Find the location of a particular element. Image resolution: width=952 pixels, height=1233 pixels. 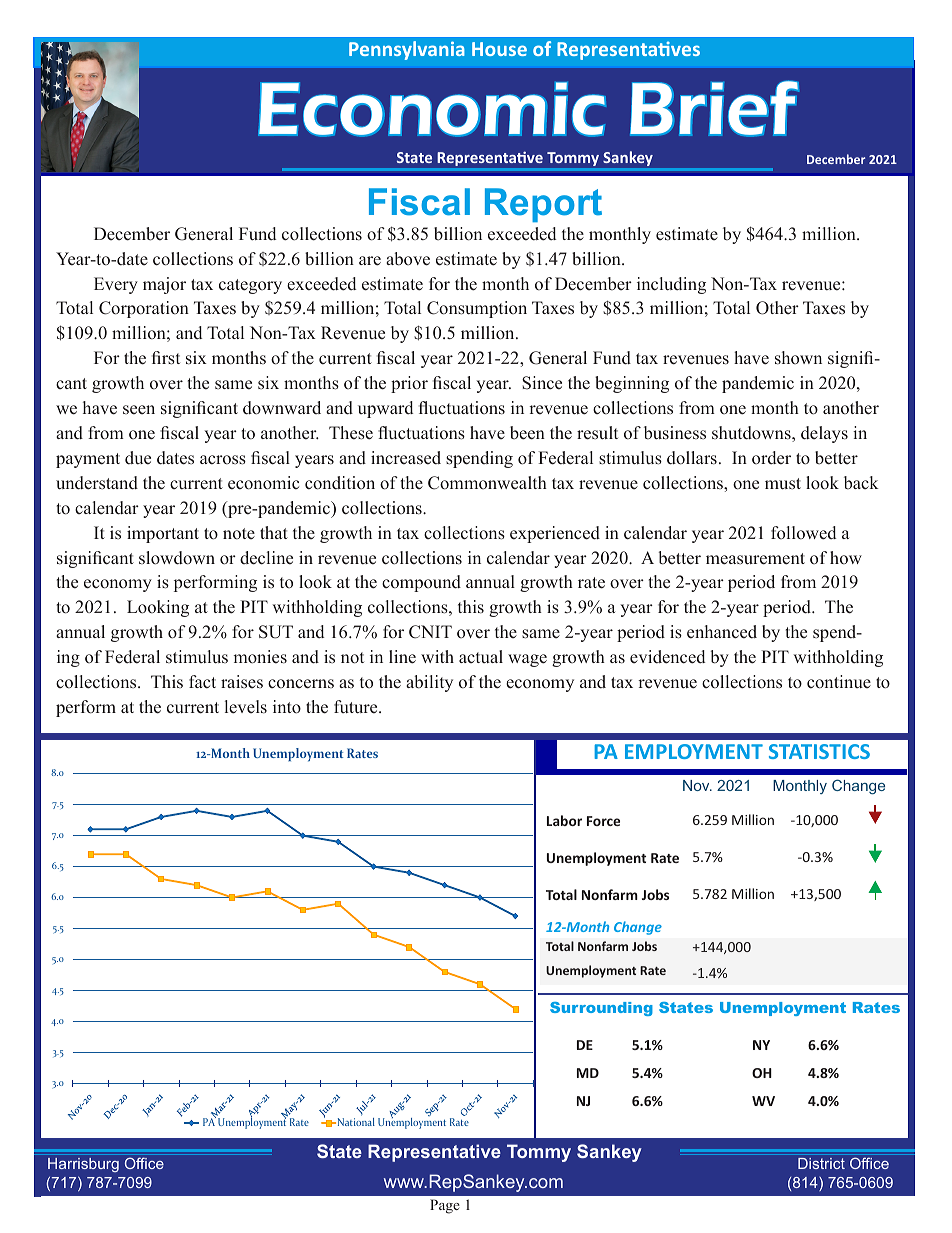

Pennsylvania is located at coordinates (407, 50).
